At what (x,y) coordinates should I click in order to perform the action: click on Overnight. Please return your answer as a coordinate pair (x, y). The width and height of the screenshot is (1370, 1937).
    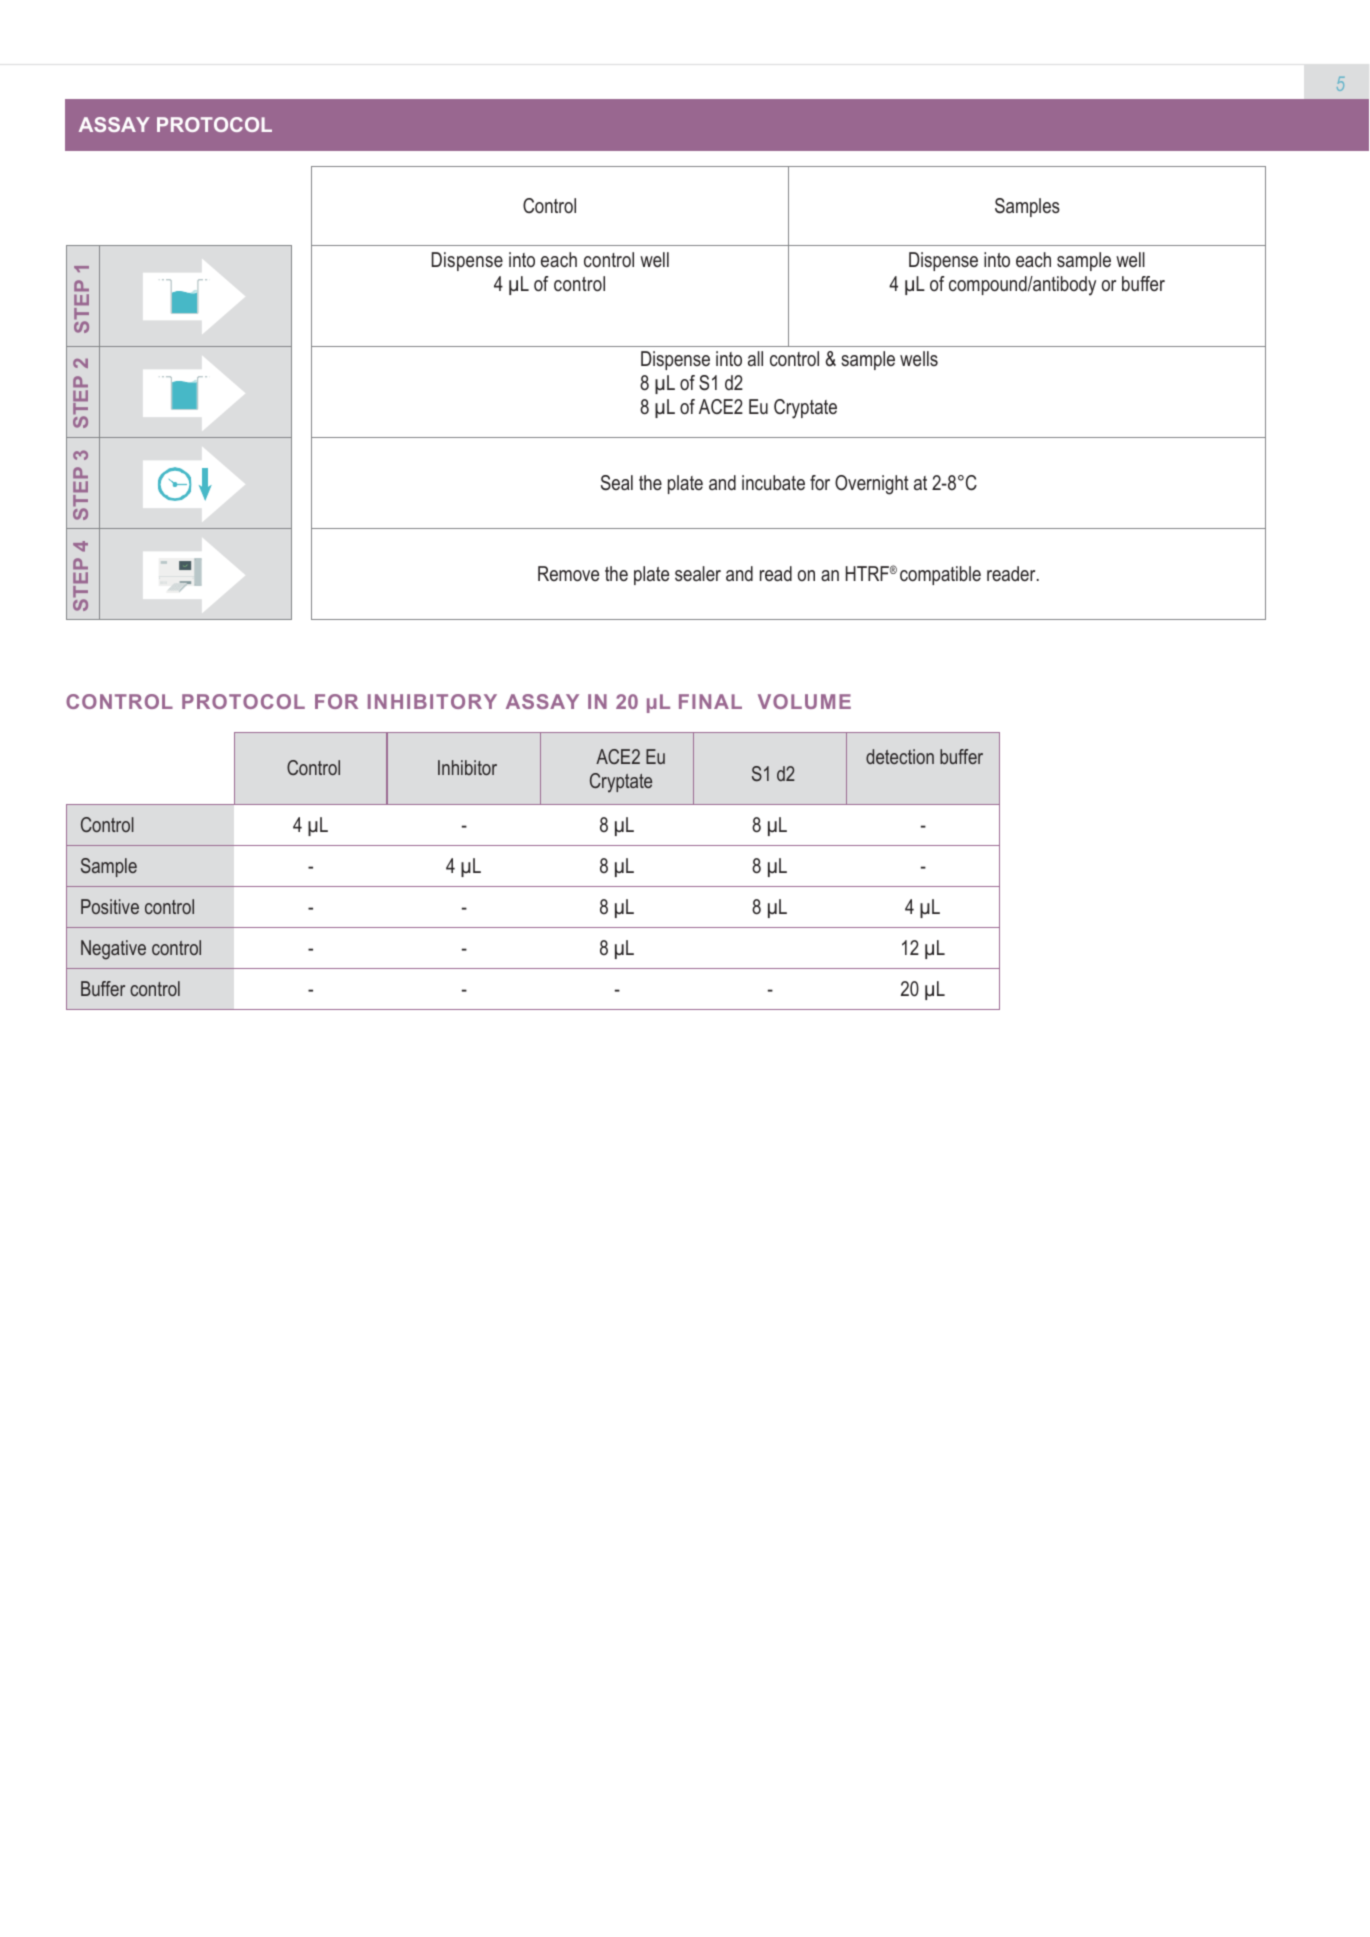
    Looking at the image, I should click on (872, 485).
